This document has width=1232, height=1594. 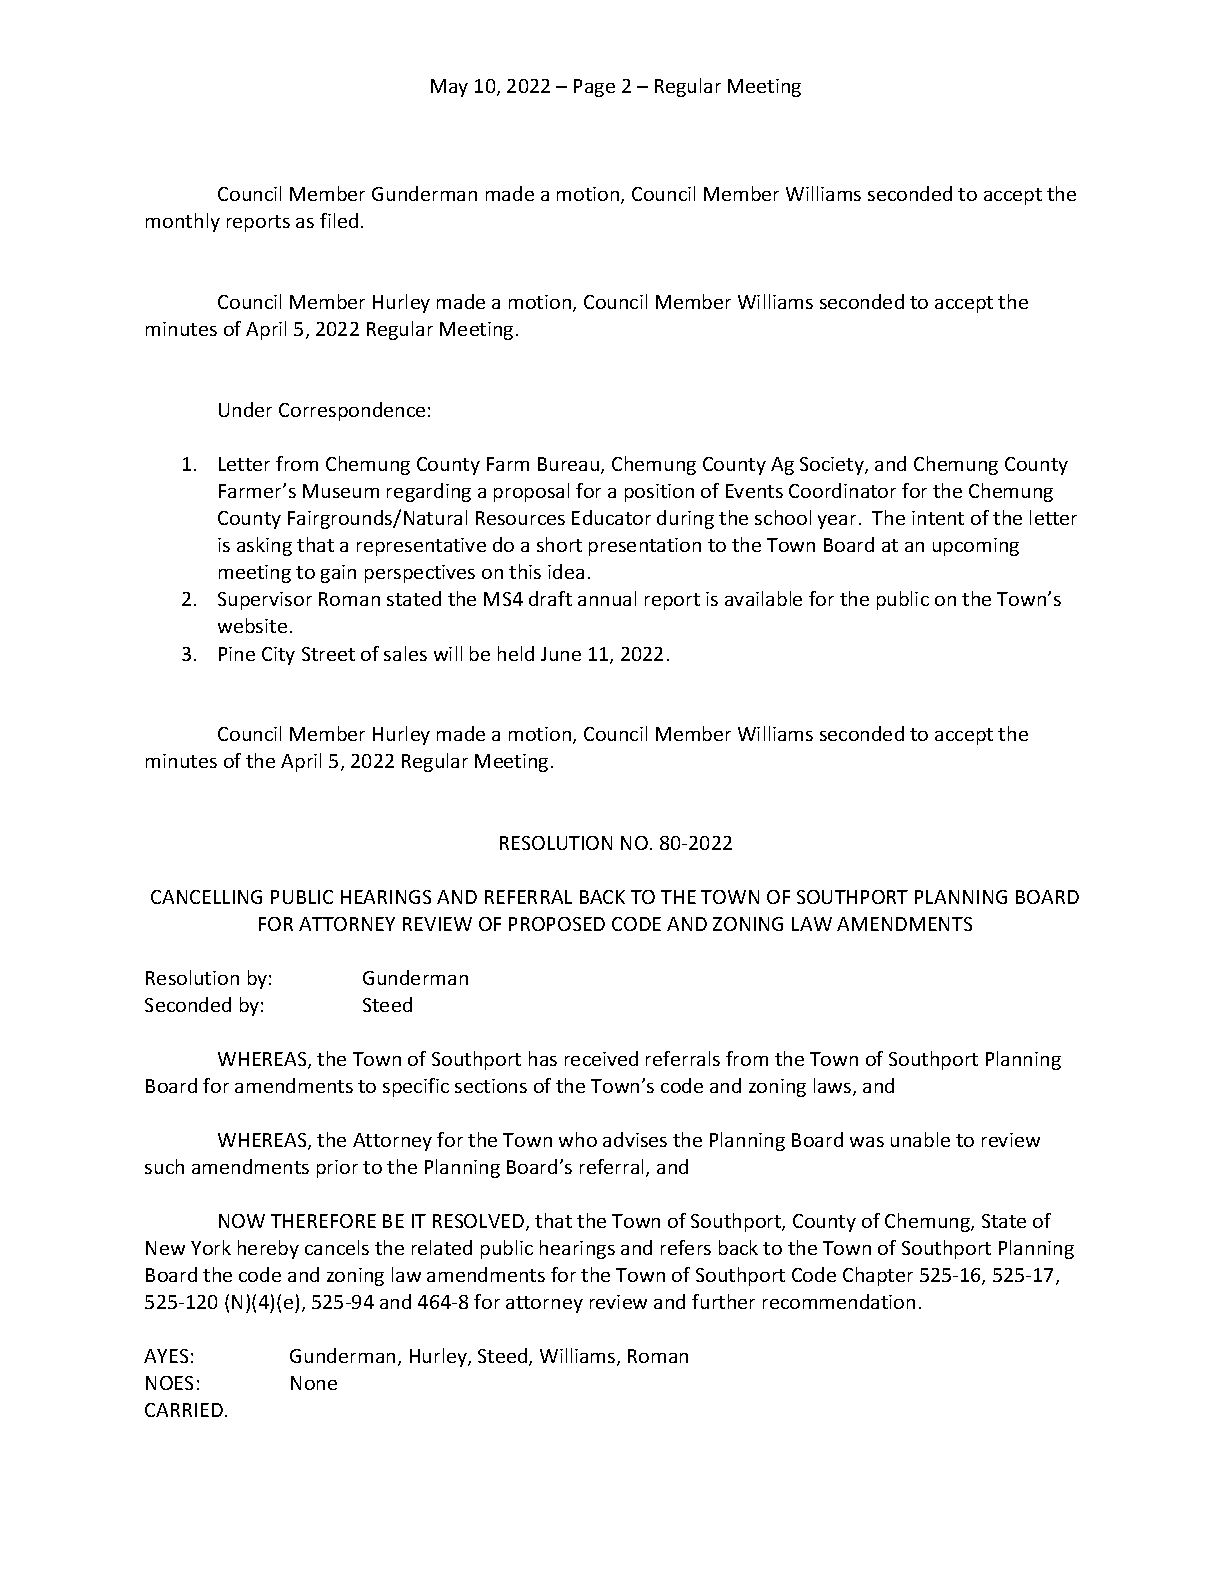 What do you see at coordinates (557, 924) in the document?
I see `PROPOSED` at bounding box center [557, 924].
